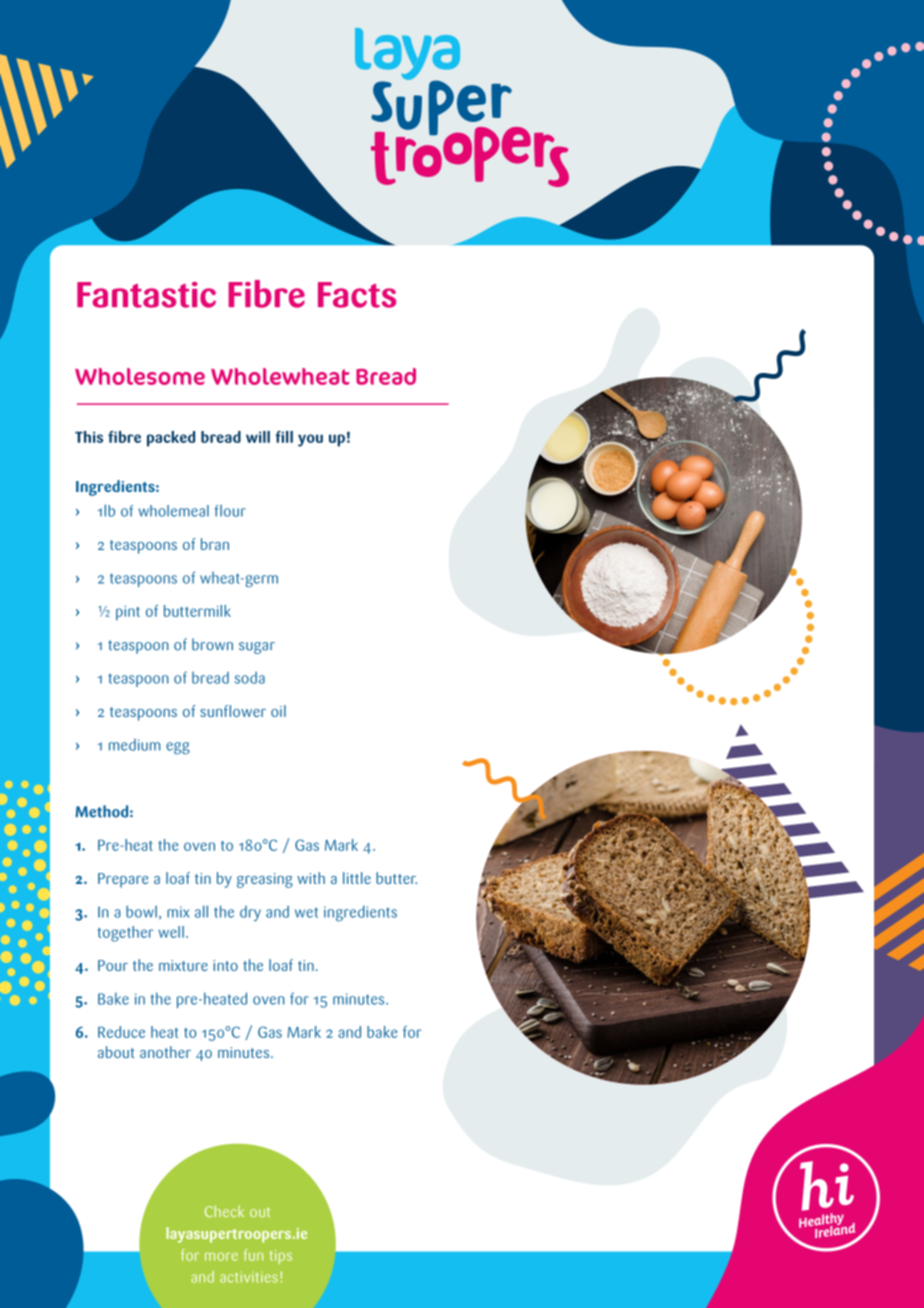  What do you see at coordinates (123, 880) in the screenshot?
I see `Prepare` at bounding box center [123, 880].
